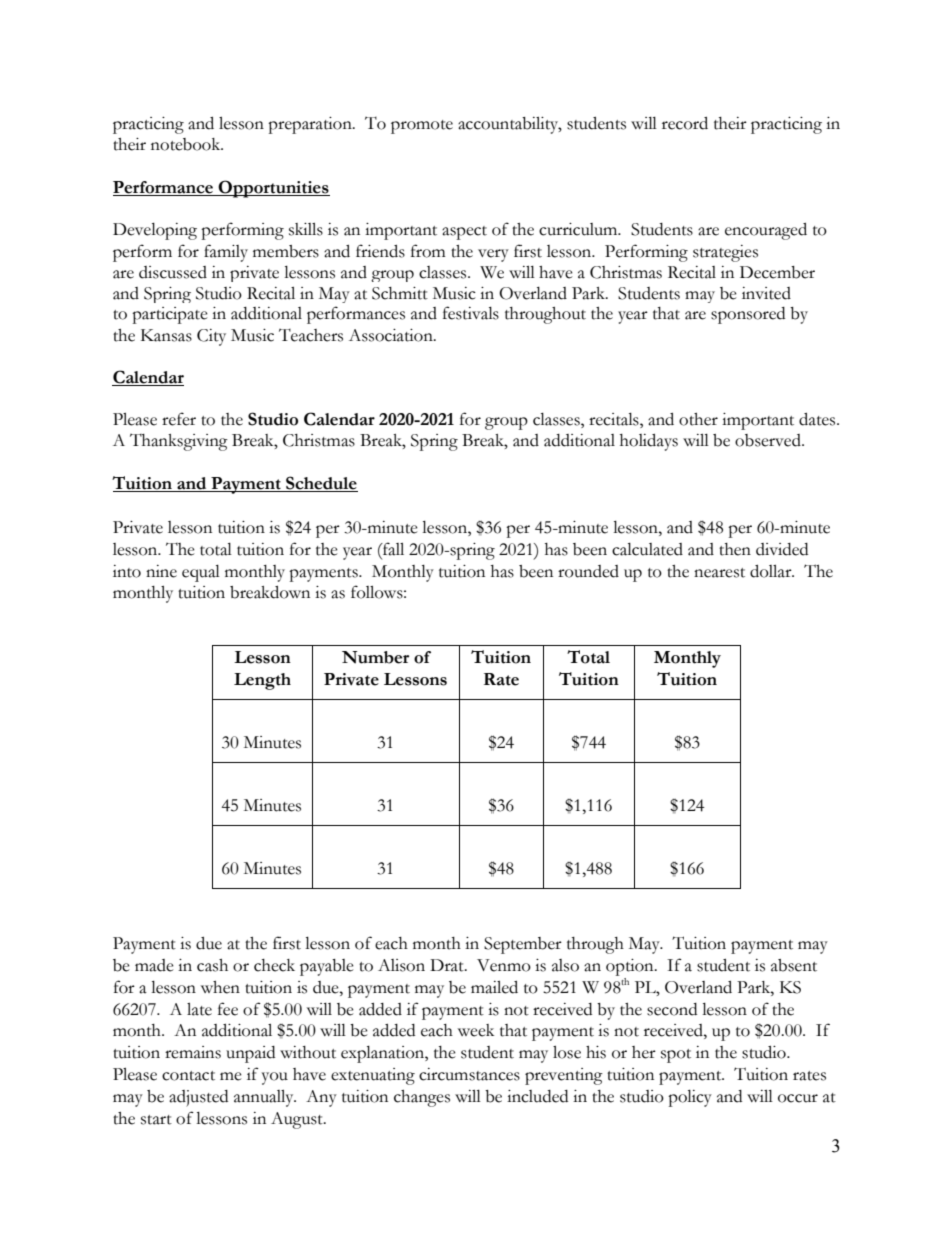  Describe the element at coordinates (262, 681) in the document. I see `Length` at that location.
